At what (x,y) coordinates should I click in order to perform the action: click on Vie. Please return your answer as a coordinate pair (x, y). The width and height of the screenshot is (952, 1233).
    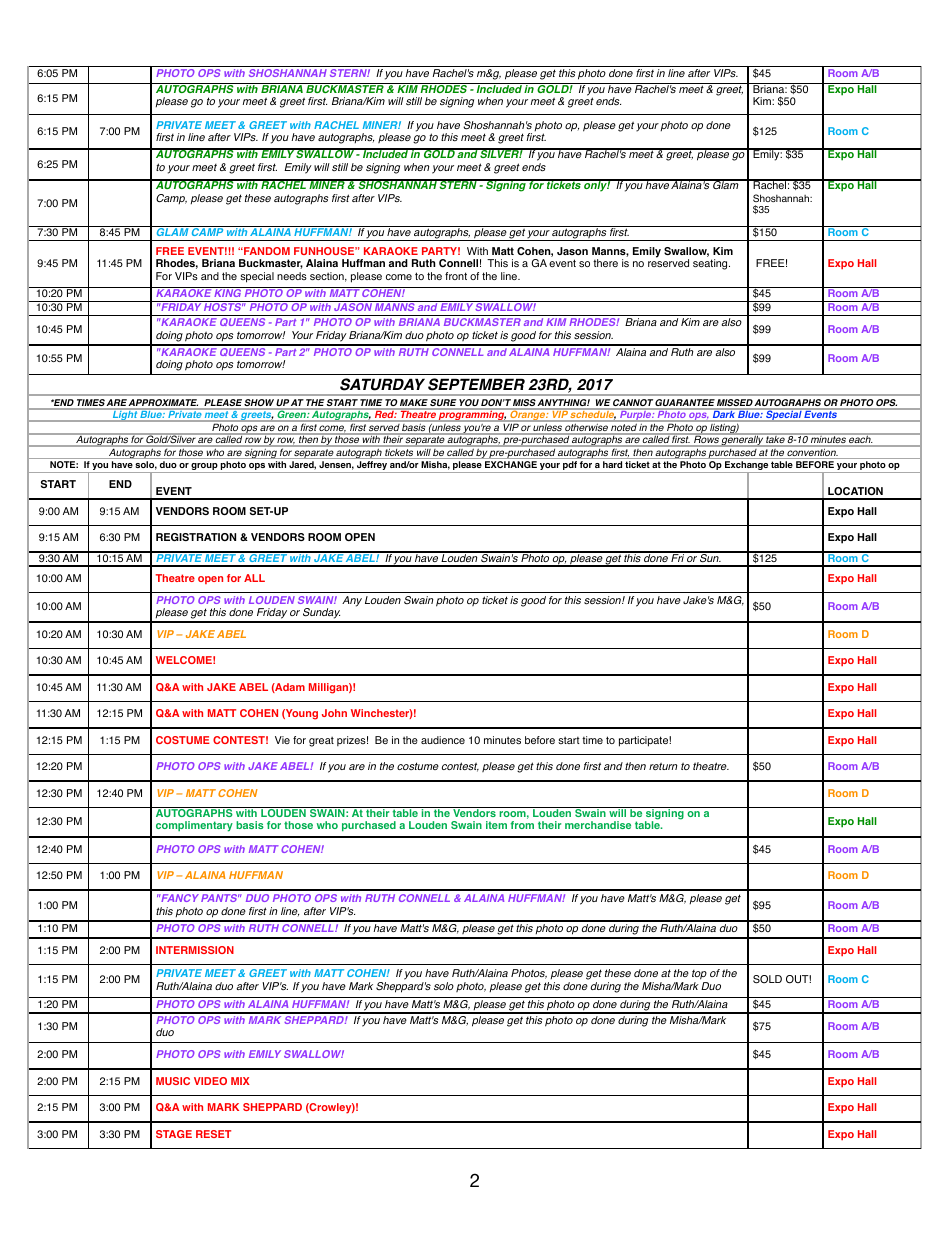
    Looking at the image, I should click on (282, 740).
